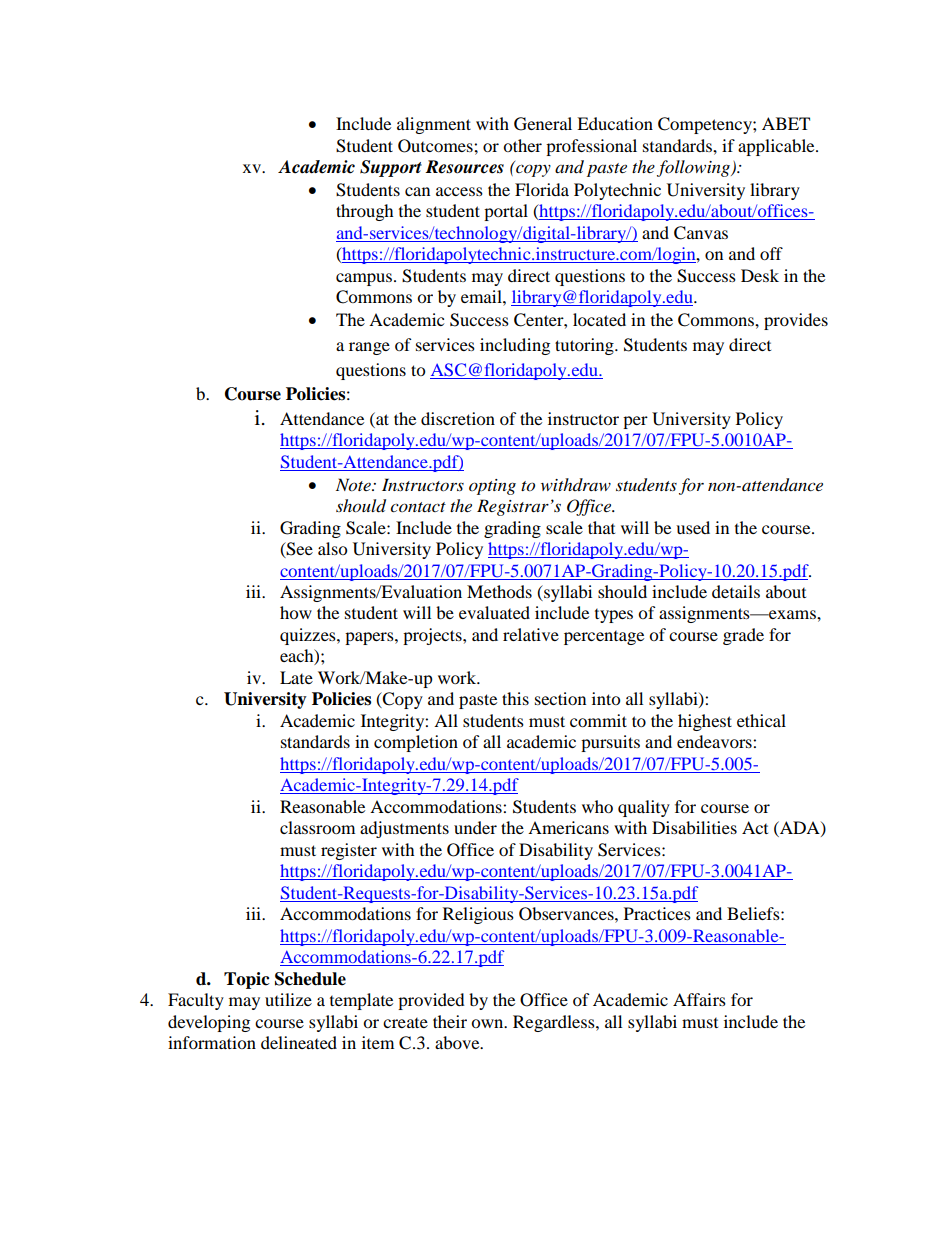 The image size is (952, 1233). What do you see at coordinates (699, 999) in the image?
I see `Affairs` at bounding box center [699, 999].
